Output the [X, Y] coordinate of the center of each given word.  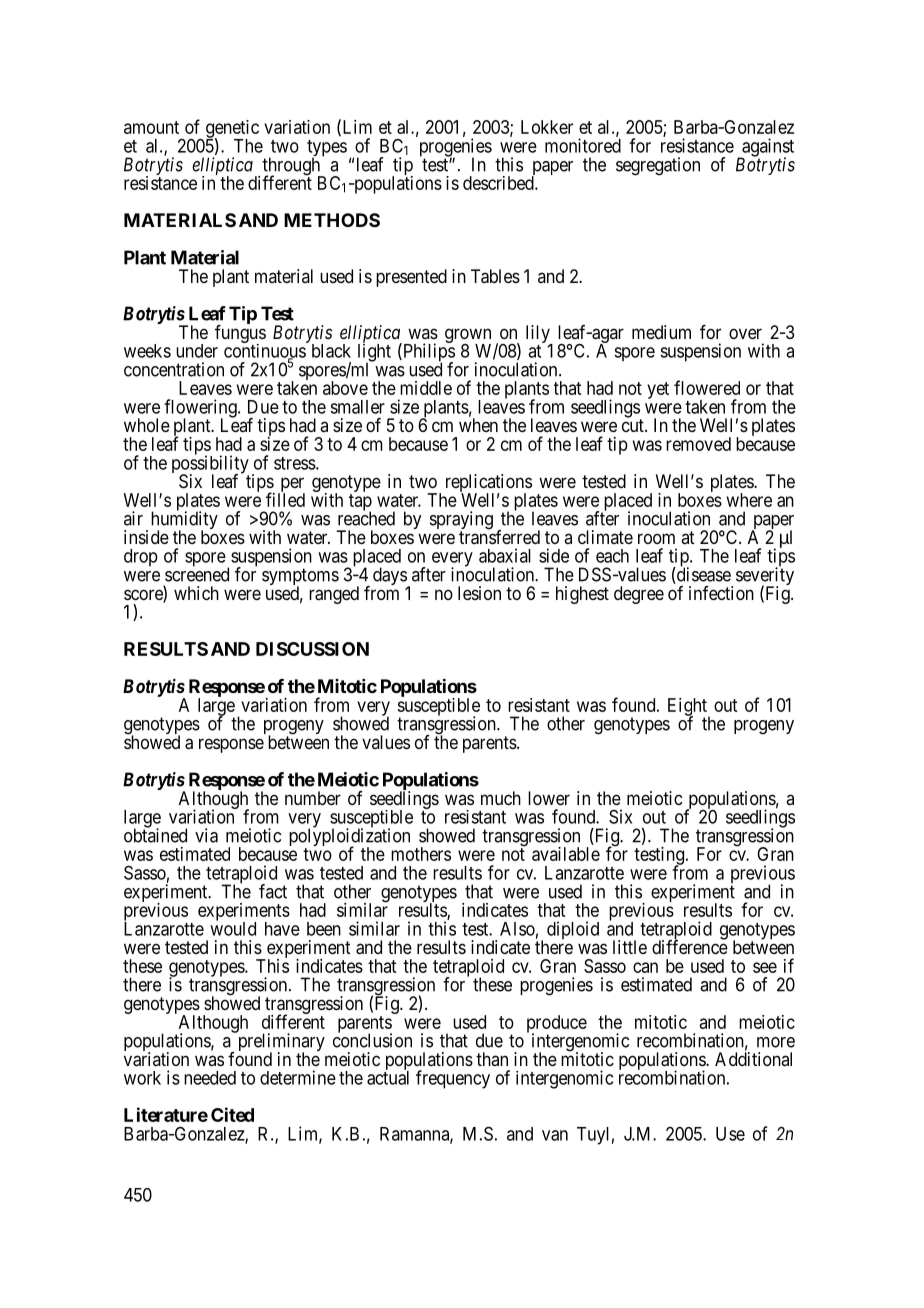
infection [721, 593]
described [499, 183]
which [196, 593]
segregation [658, 166]
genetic [232, 130]
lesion [479, 593]
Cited [232, 1114]
